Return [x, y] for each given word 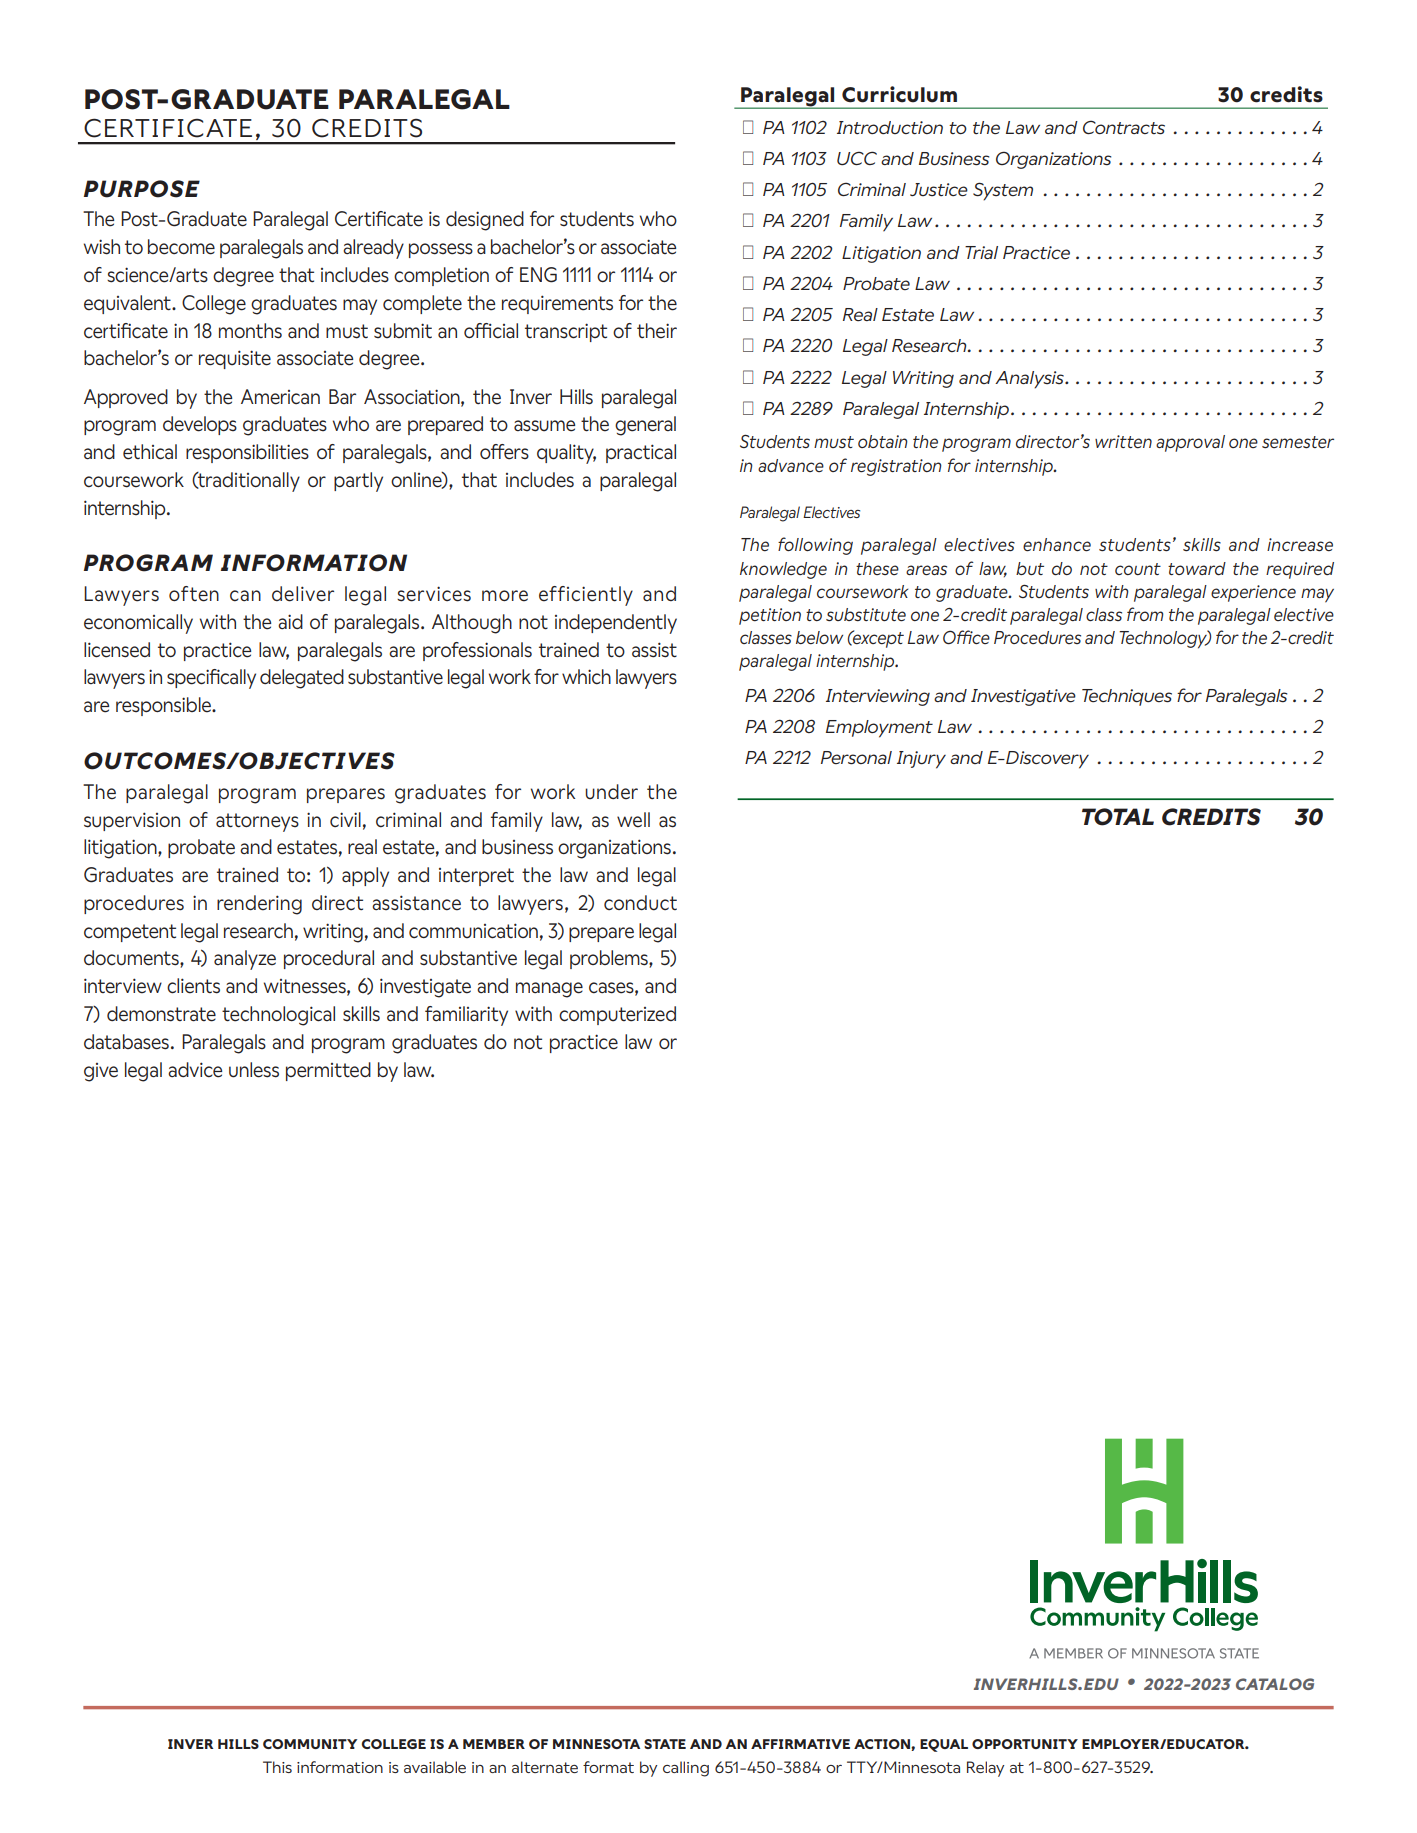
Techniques [1127, 697]
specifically [211, 679]
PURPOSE [142, 189]
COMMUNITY [310, 1744]
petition [770, 616]
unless [254, 1070]
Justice [939, 190]
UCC [857, 158]
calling [686, 1769]
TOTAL [1118, 817]
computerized [617, 1015]
